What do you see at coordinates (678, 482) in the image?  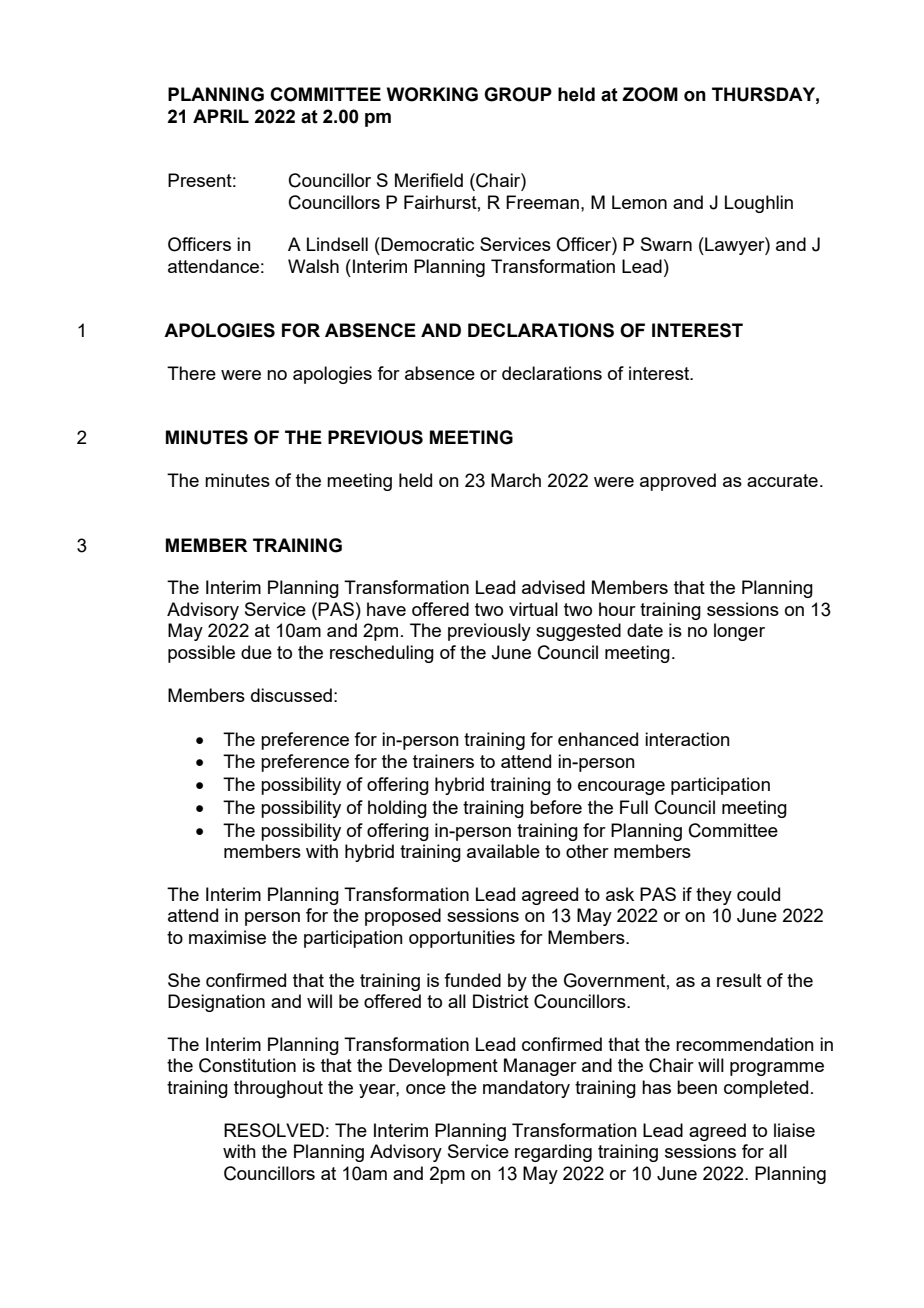 I see `approved` at bounding box center [678, 482].
